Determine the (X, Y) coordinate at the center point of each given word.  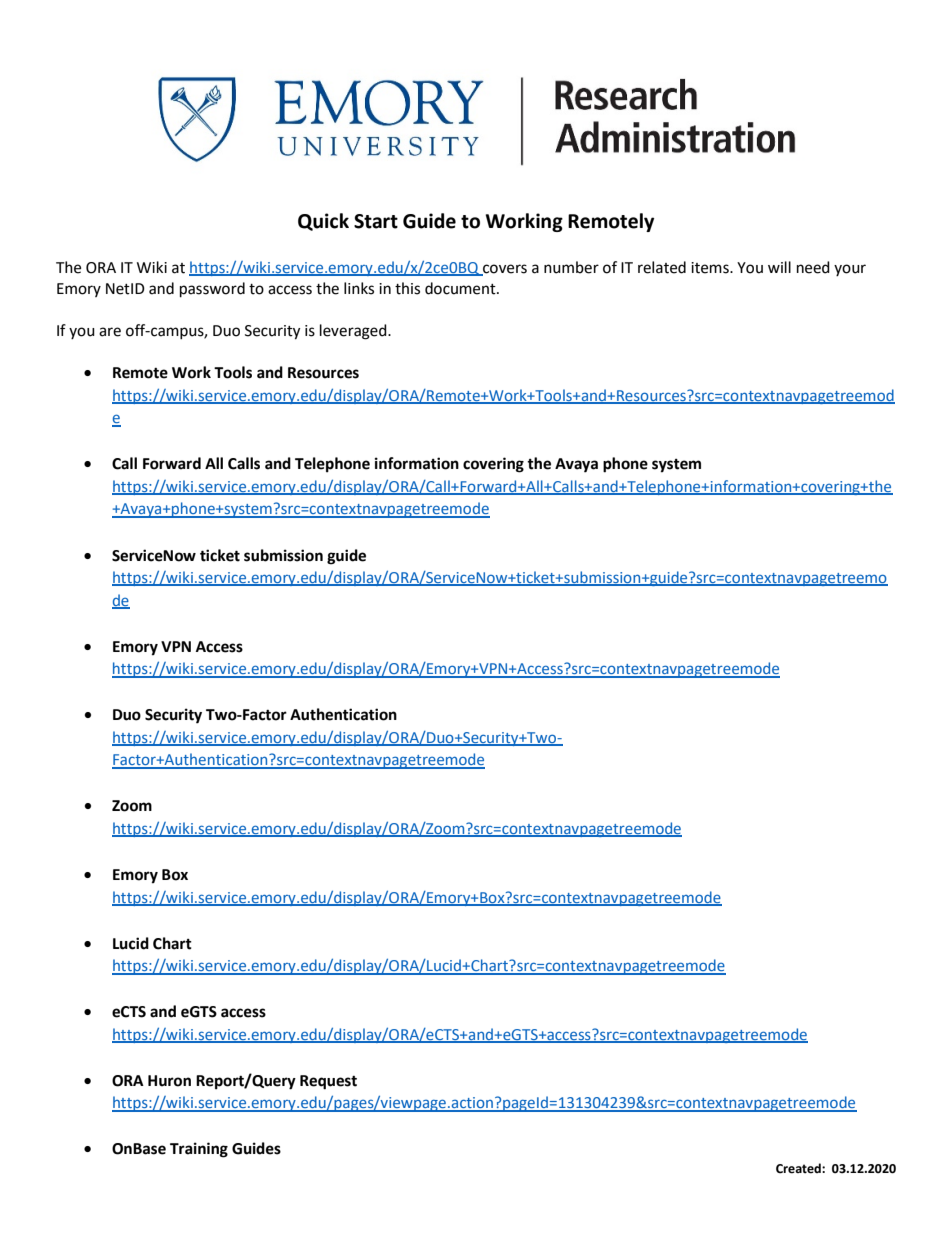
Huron (169, 1081)
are (110, 332)
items (711, 268)
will (779, 267)
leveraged (354, 332)
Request (328, 1082)
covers (504, 269)
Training (199, 1150)
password (212, 290)
